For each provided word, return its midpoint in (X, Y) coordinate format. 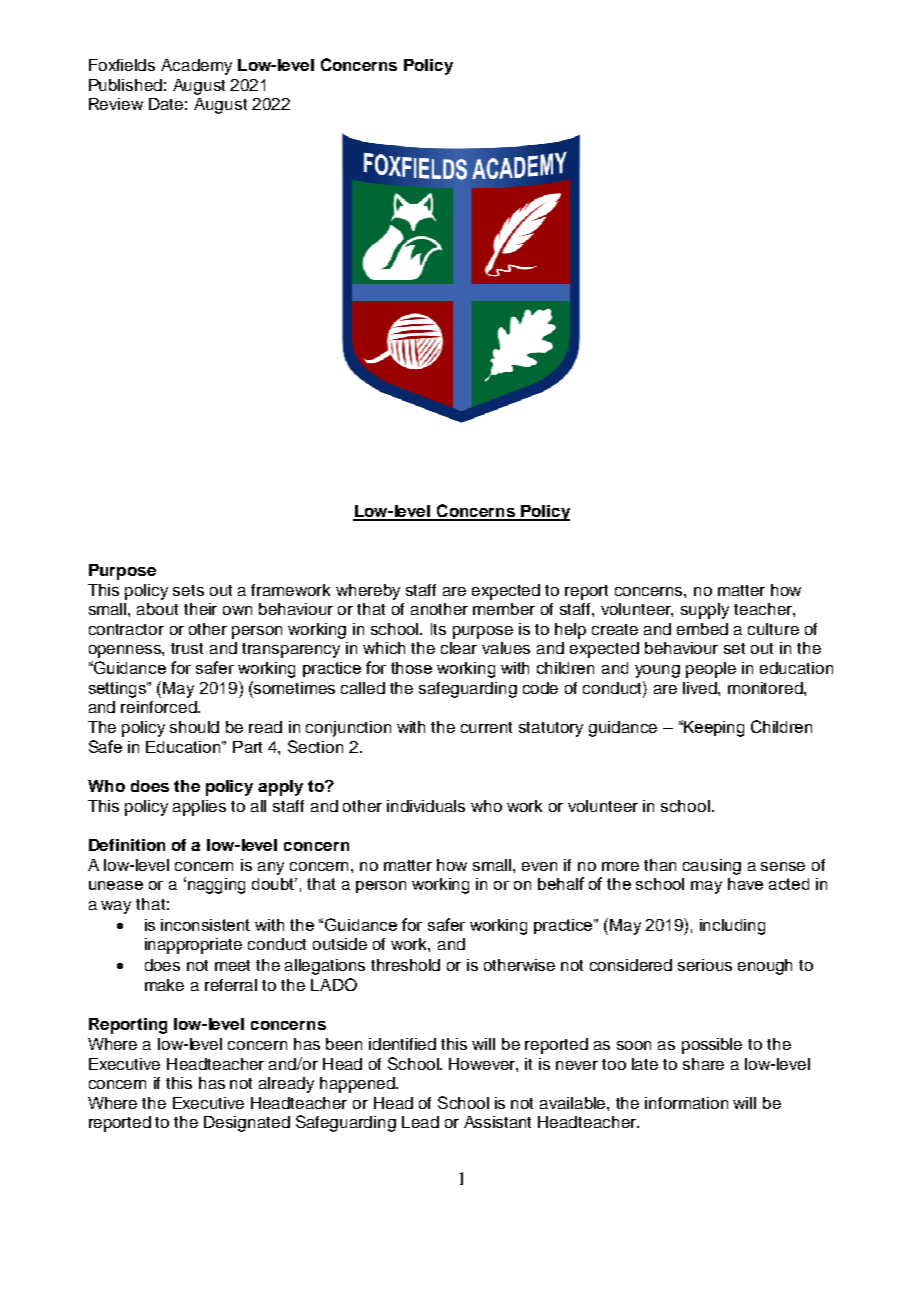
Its (438, 629)
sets (188, 590)
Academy (196, 67)
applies (199, 808)
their (200, 609)
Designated (247, 1124)
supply (705, 611)
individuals (426, 806)
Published (125, 85)
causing (712, 867)
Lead (420, 1122)
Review (116, 104)
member (504, 609)
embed (702, 629)
